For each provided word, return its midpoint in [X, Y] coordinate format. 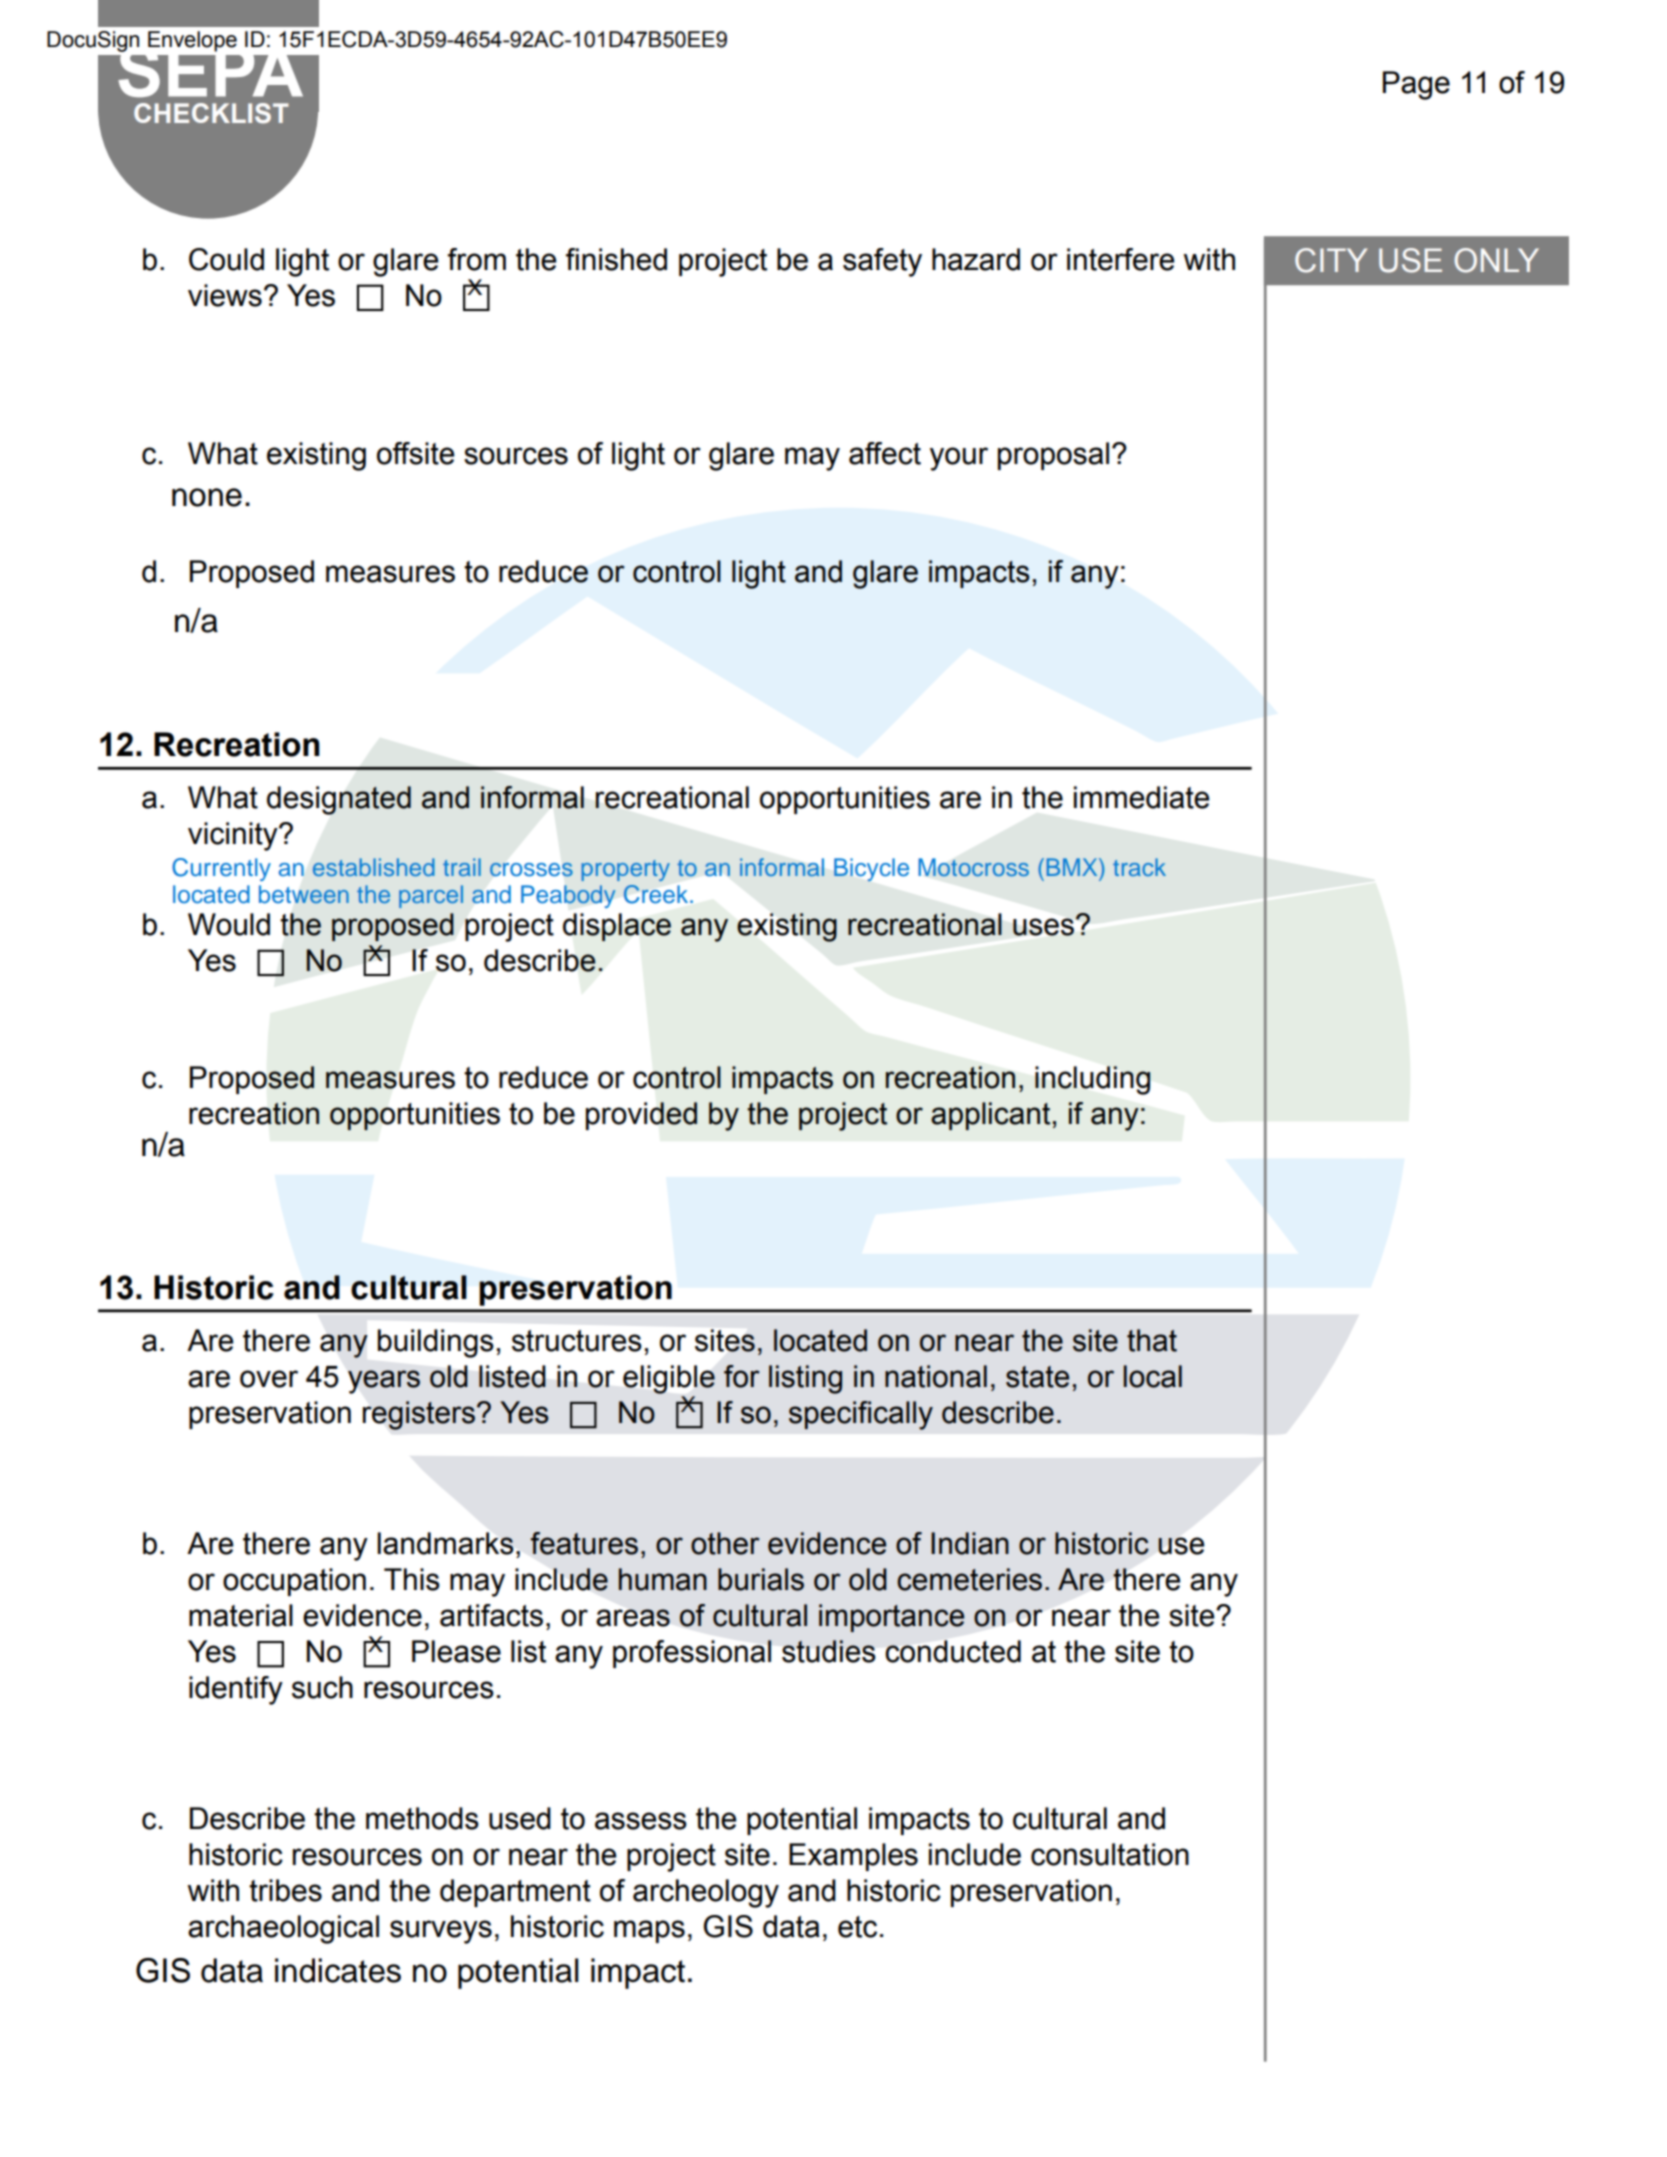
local [1153, 1376]
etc [857, 1927]
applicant [990, 1116]
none [207, 497]
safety [882, 262]
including [1092, 1080]
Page [1416, 85]
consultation [1110, 1854]
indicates [338, 1970]
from [477, 259]
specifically [861, 1415]
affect [885, 453]
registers [419, 1415]
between [304, 894]
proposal [1053, 456]
